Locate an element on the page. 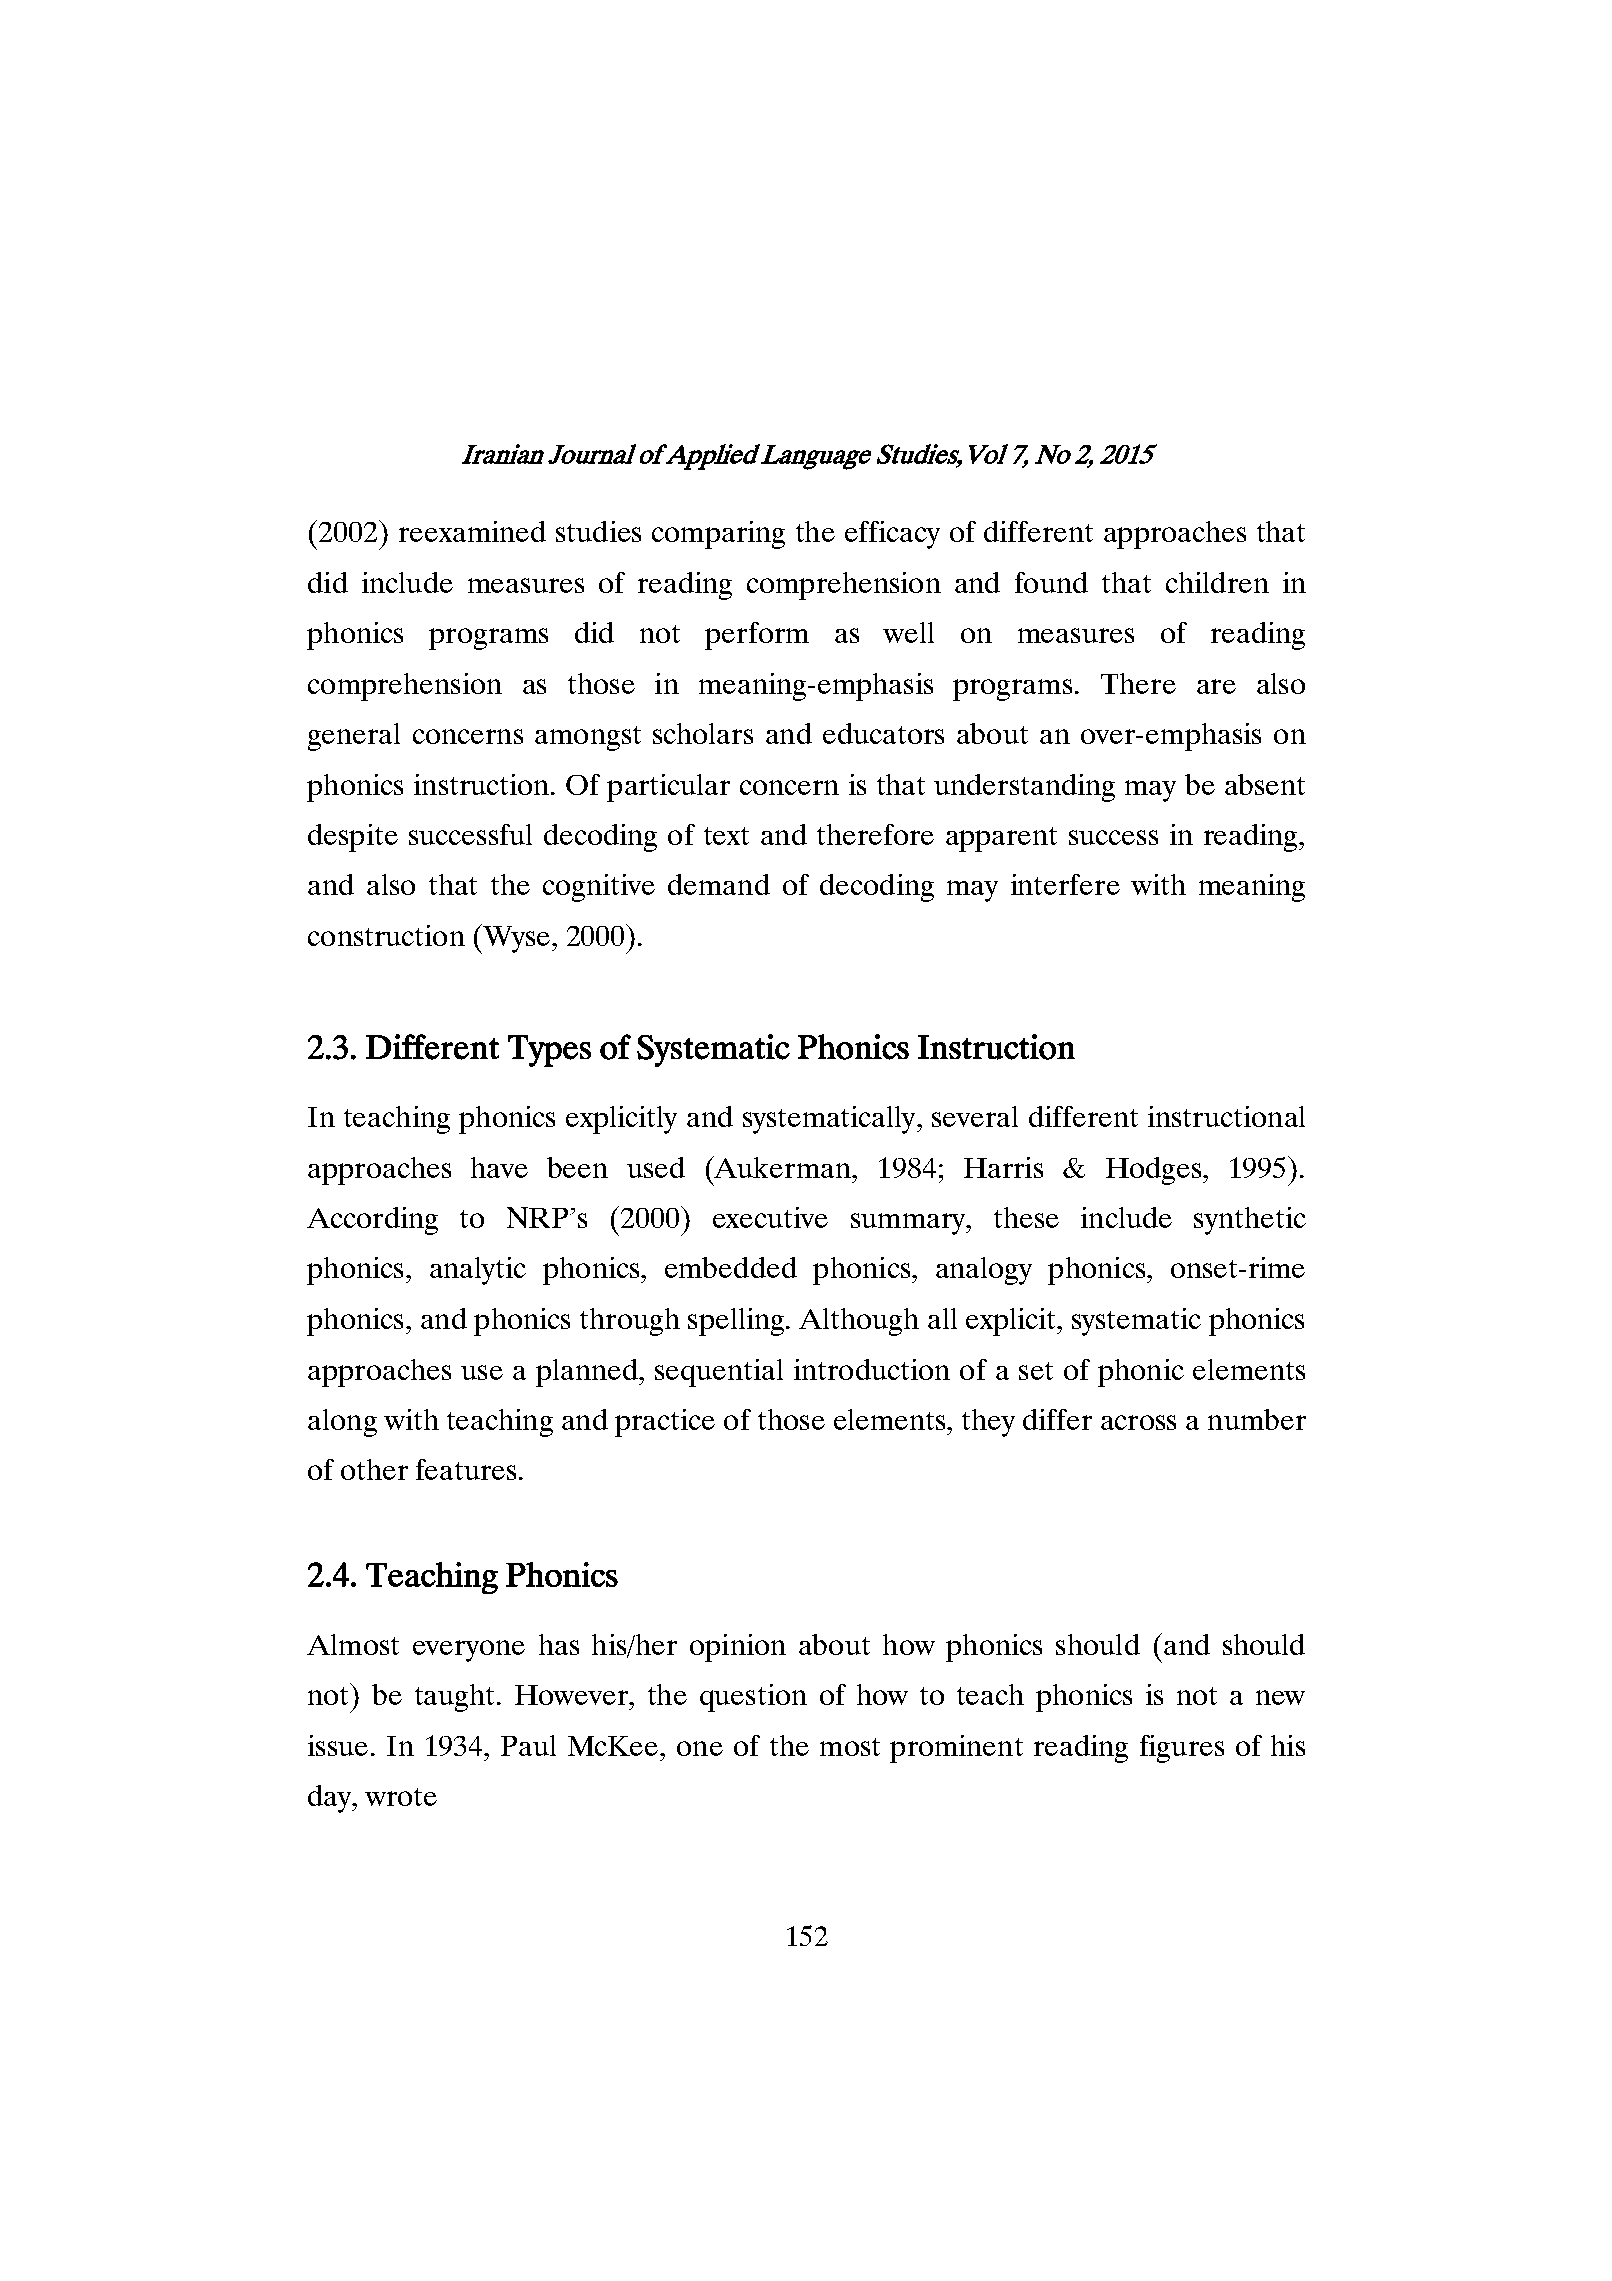 This image has height=2281, width=1612. reexamined is located at coordinates (472, 531).
